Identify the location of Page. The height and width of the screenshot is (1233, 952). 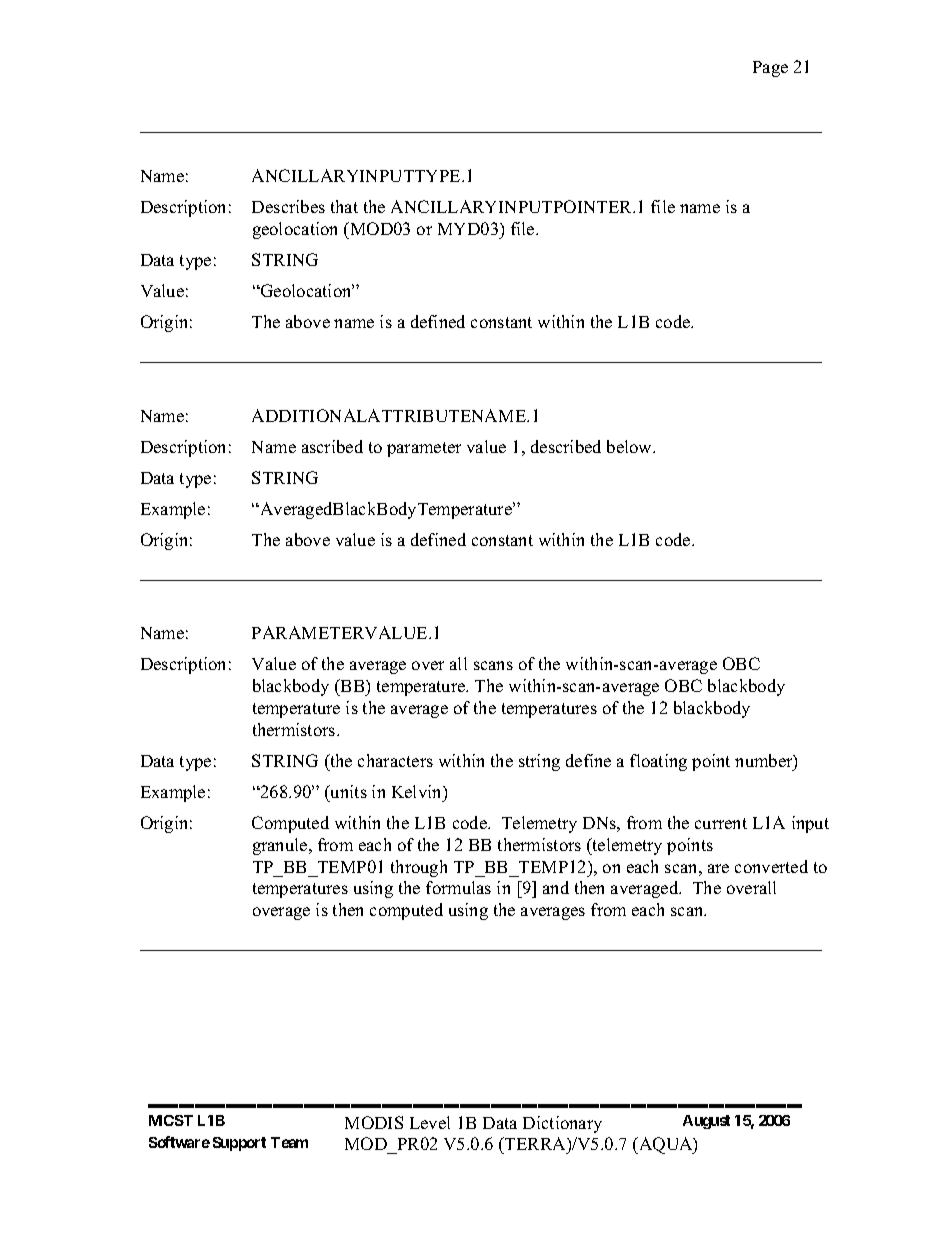
(770, 69).
